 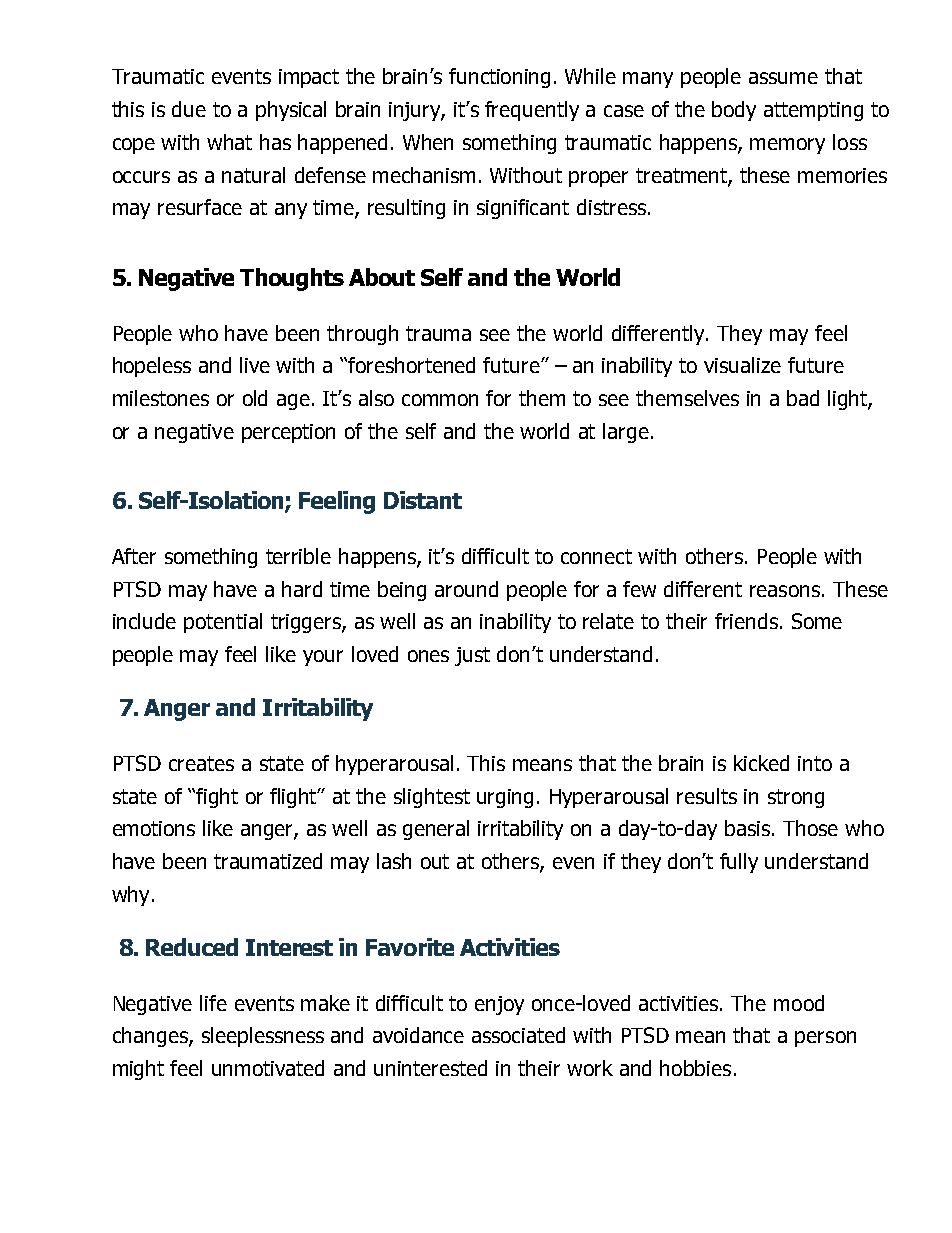 I want to click on fight, so click(x=217, y=798).
